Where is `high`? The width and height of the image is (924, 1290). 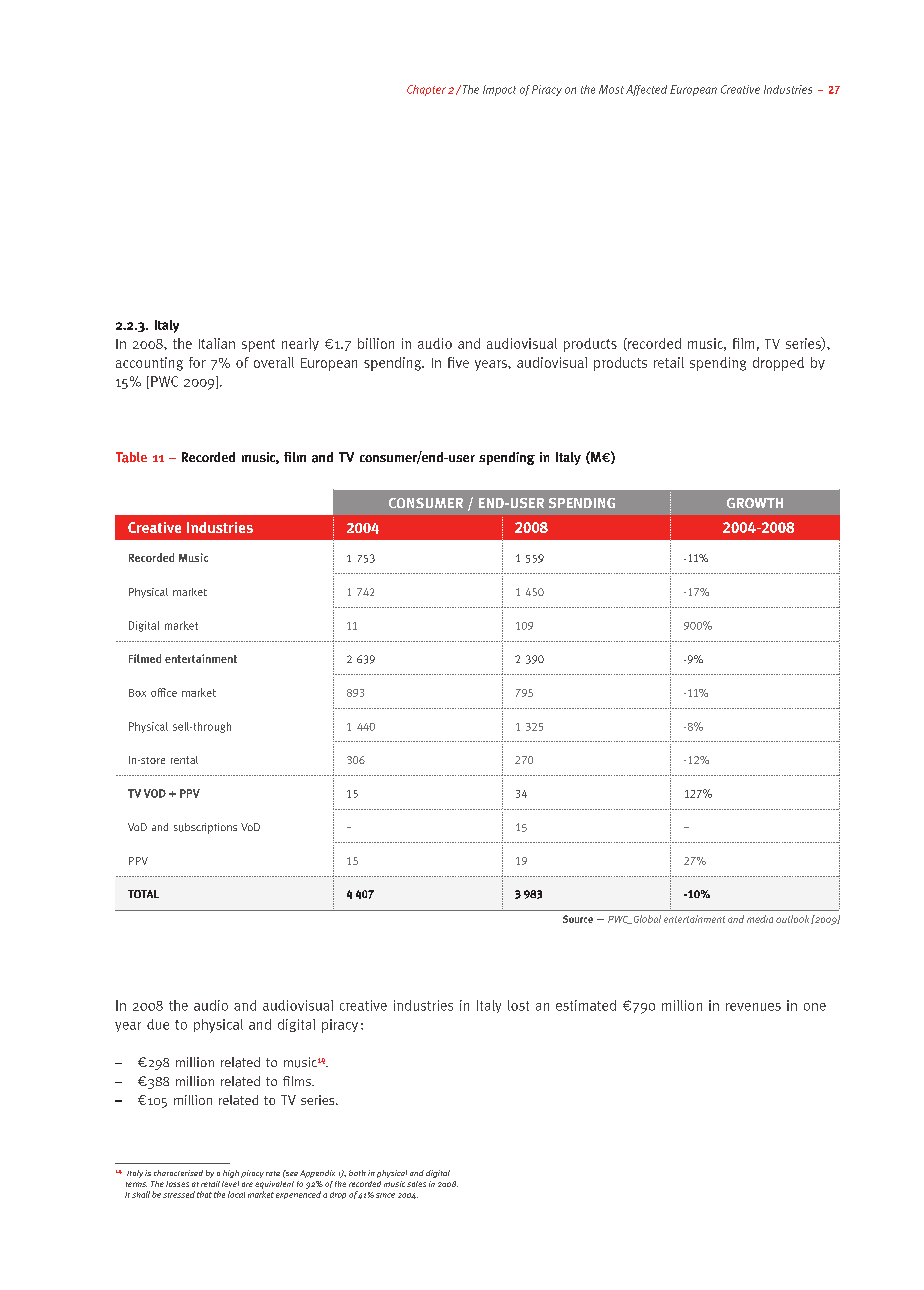
high is located at coordinates (231, 1174).
